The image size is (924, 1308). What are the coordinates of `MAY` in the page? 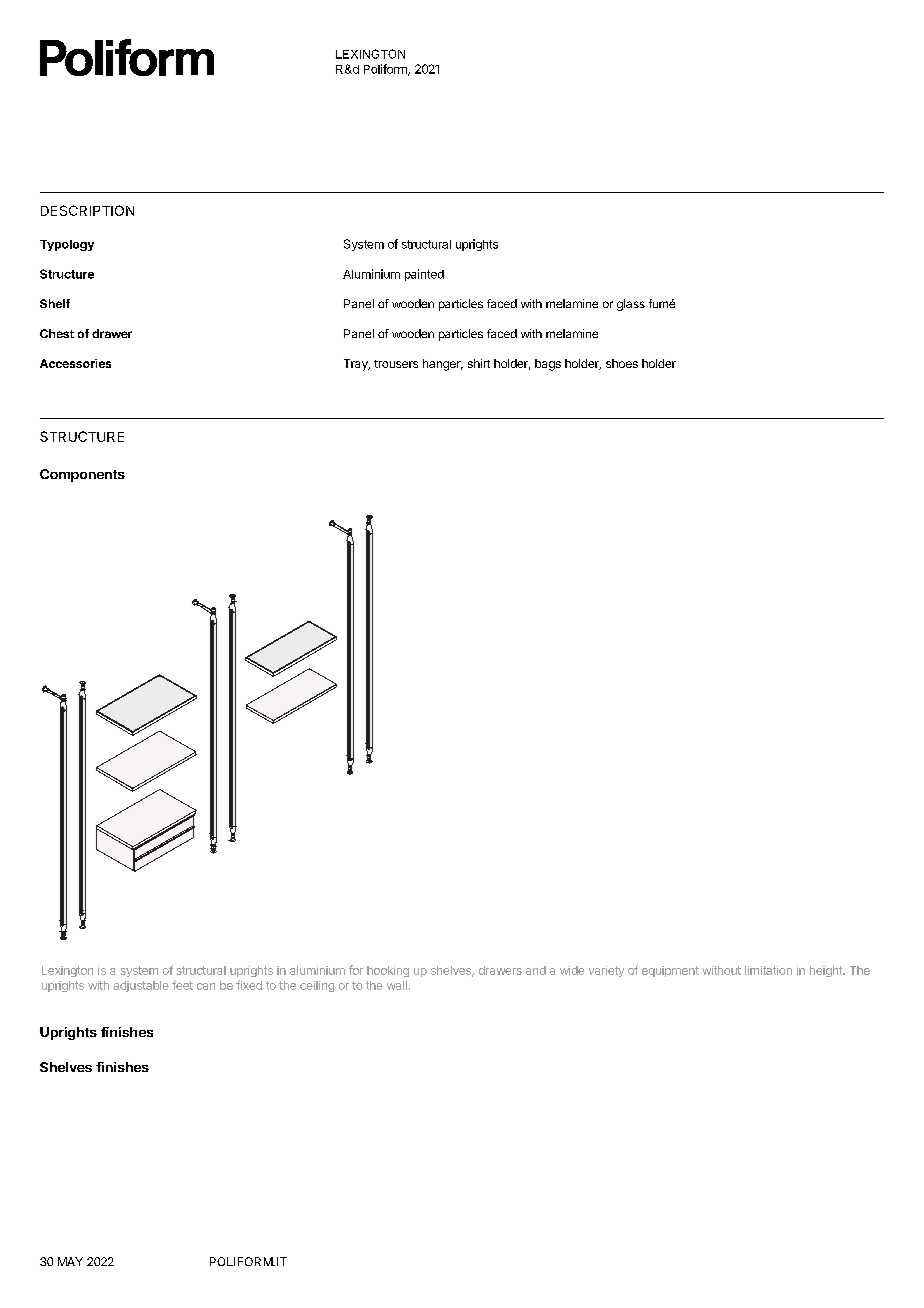 It's located at (70, 1261).
